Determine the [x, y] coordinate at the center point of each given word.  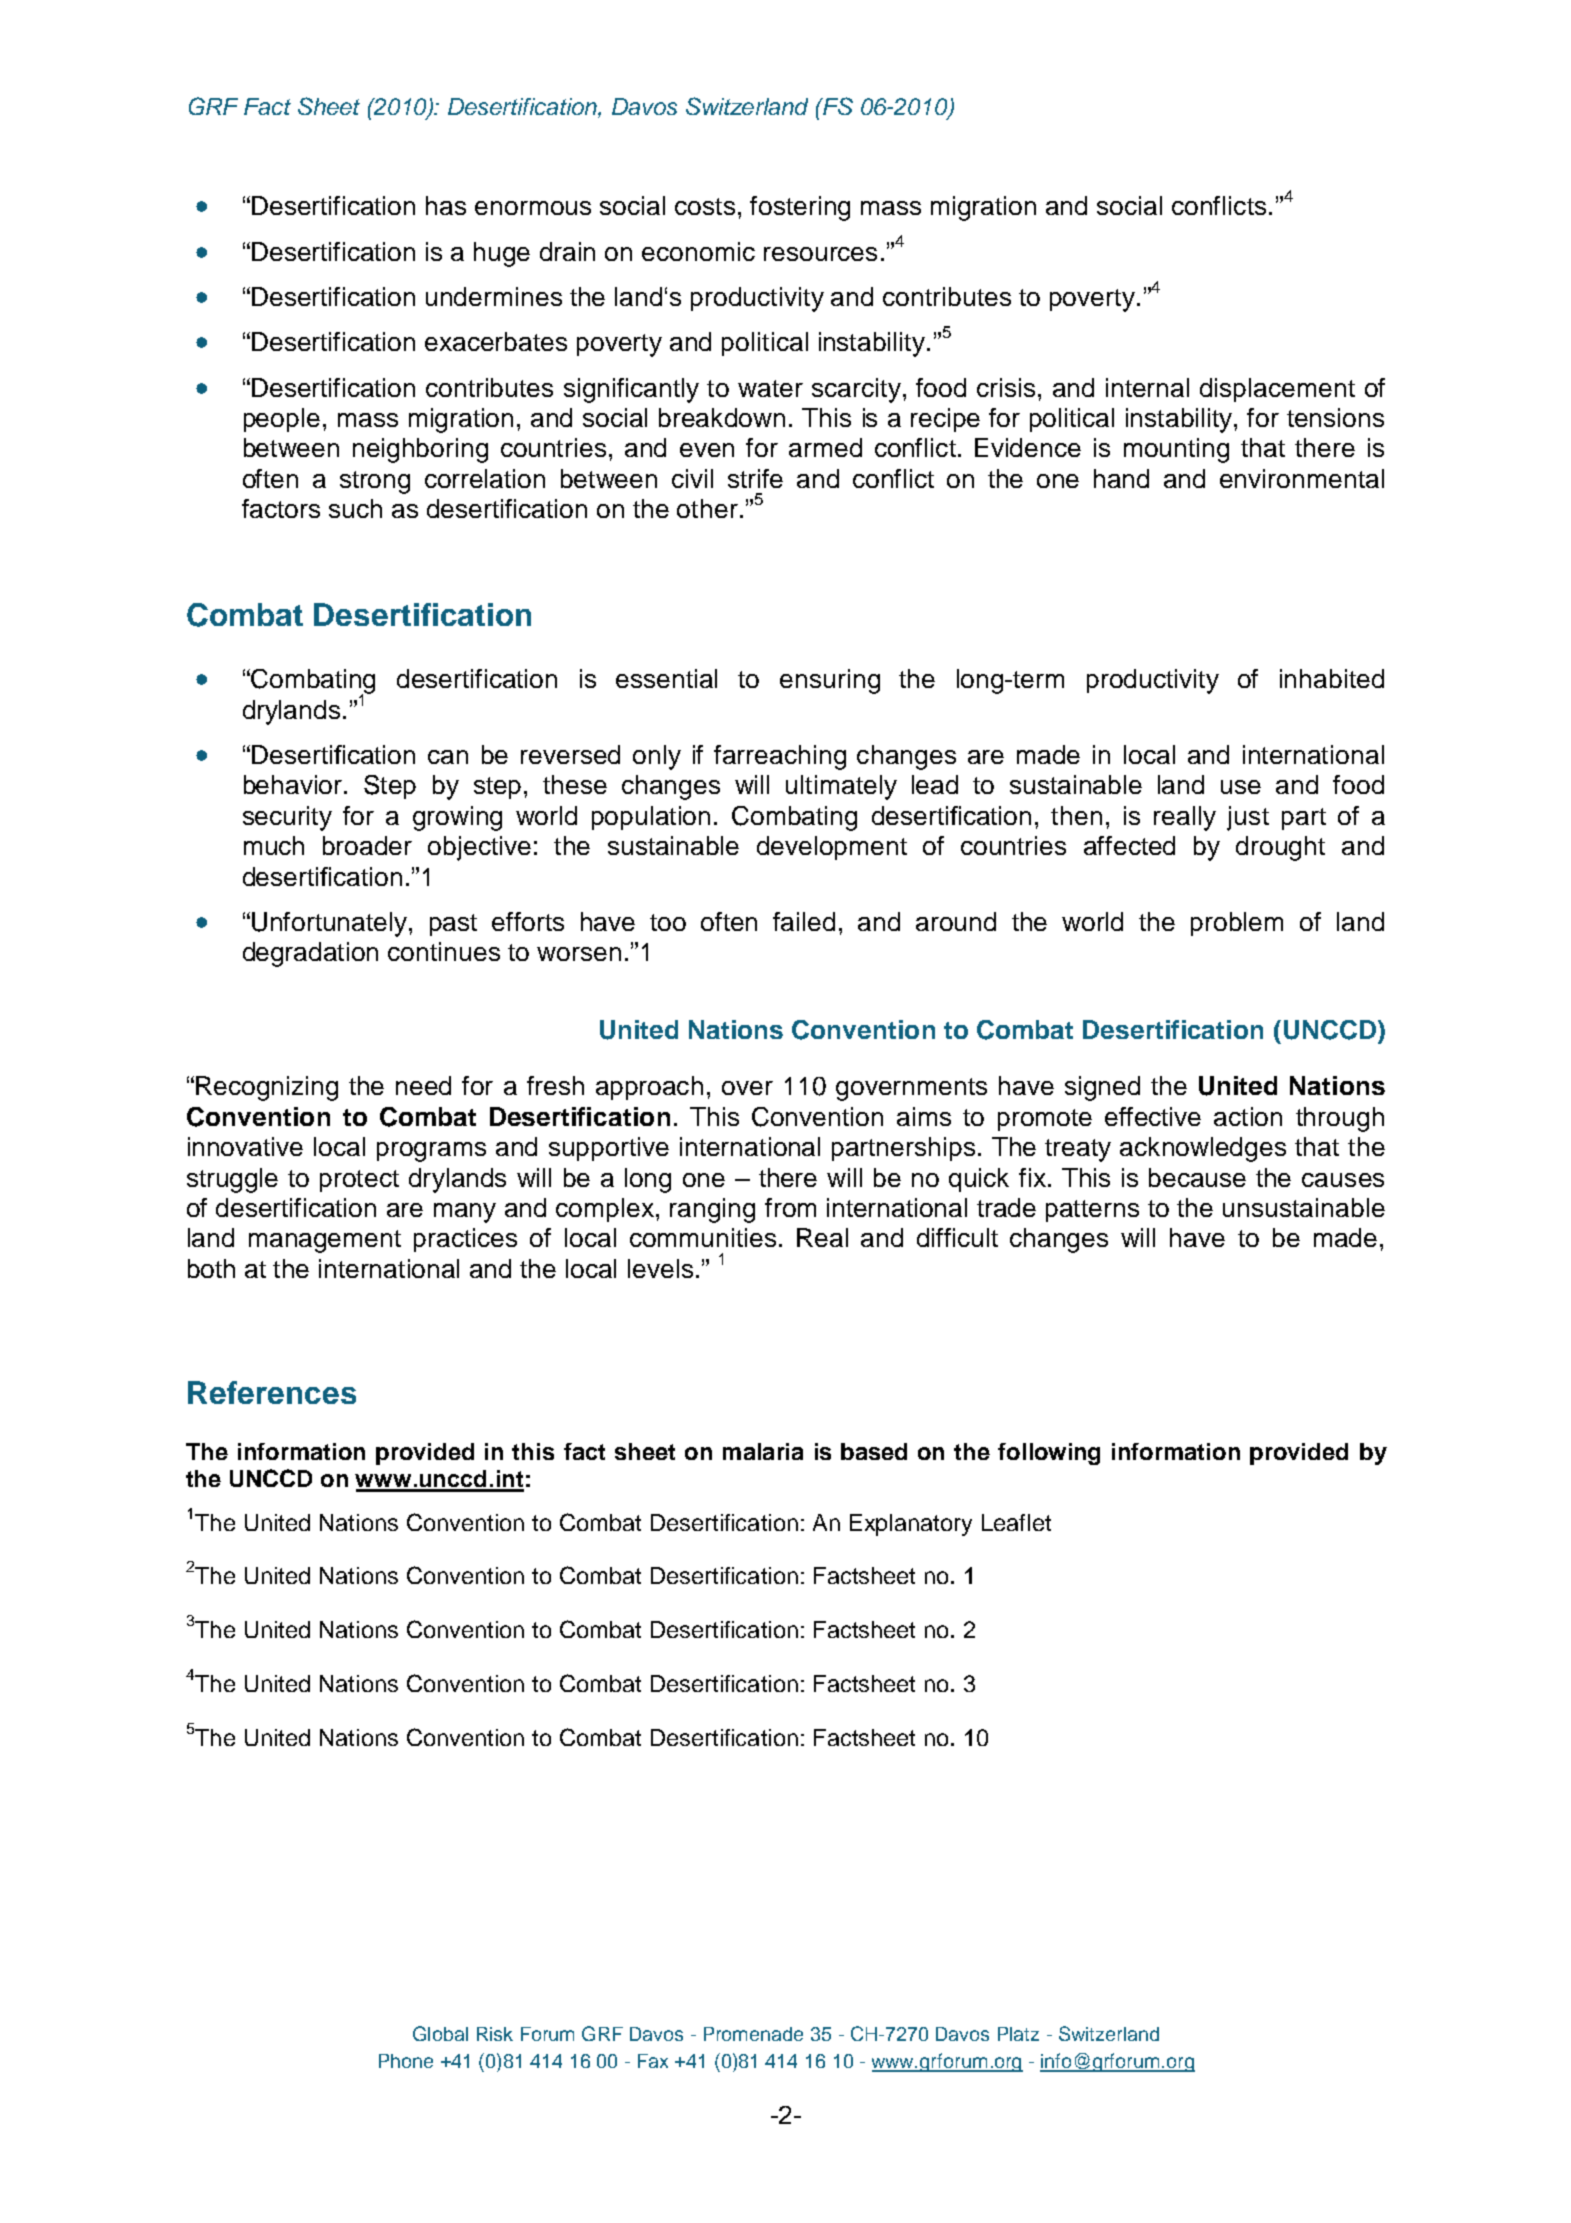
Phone [406, 2061]
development [832, 848]
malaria [763, 1451]
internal [1147, 387]
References [272, 1392]
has [446, 205]
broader [367, 845]
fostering [800, 208]
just [1248, 818]
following [1049, 1454]
